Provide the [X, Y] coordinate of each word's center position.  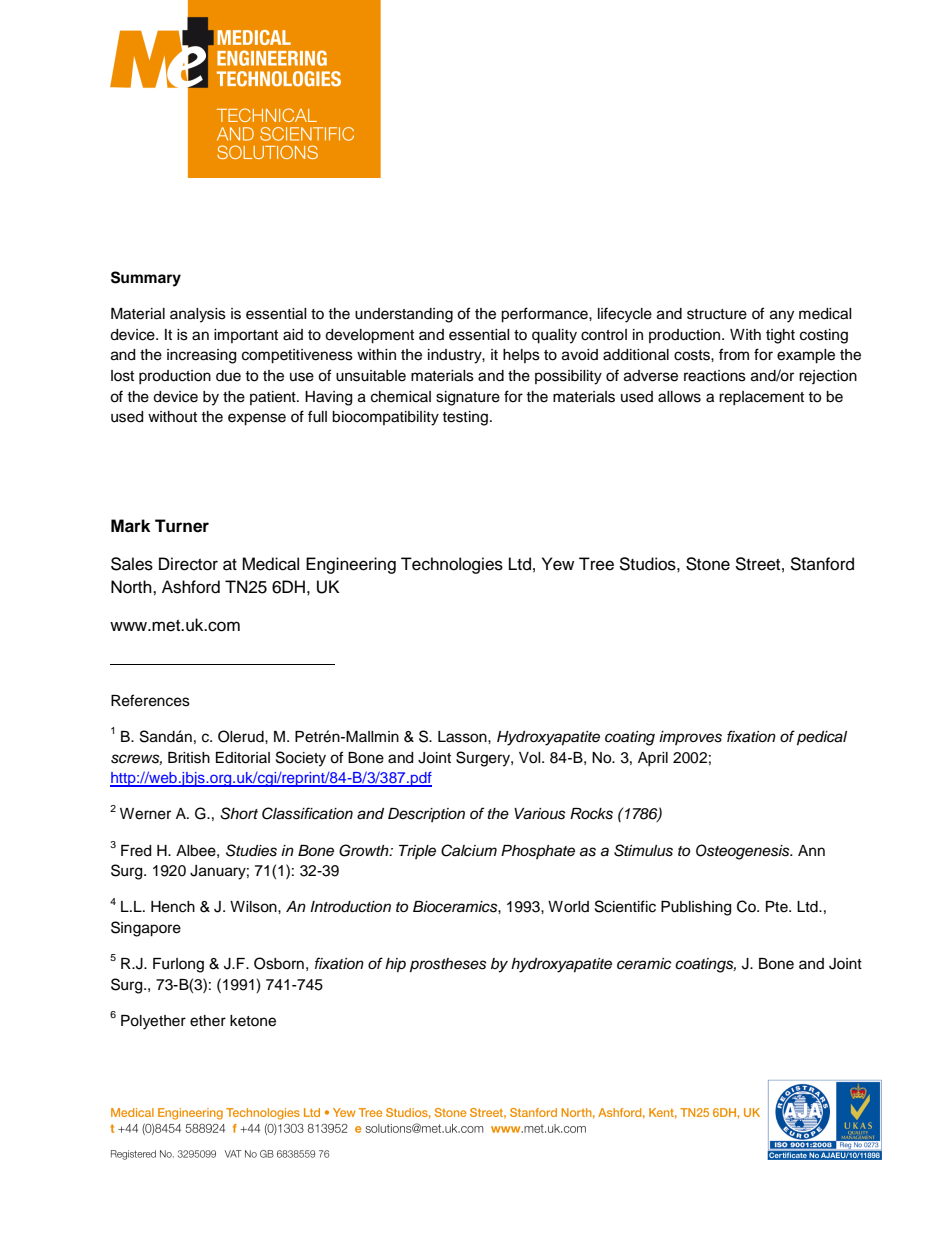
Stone [708, 564]
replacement [761, 398]
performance [545, 315]
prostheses [448, 965]
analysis [198, 315]
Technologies [452, 565]
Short [239, 813]
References [150, 700]
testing [465, 418]
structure [717, 314]
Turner [182, 526]
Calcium [469, 850]
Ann [811, 850]
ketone [253, 1021]
